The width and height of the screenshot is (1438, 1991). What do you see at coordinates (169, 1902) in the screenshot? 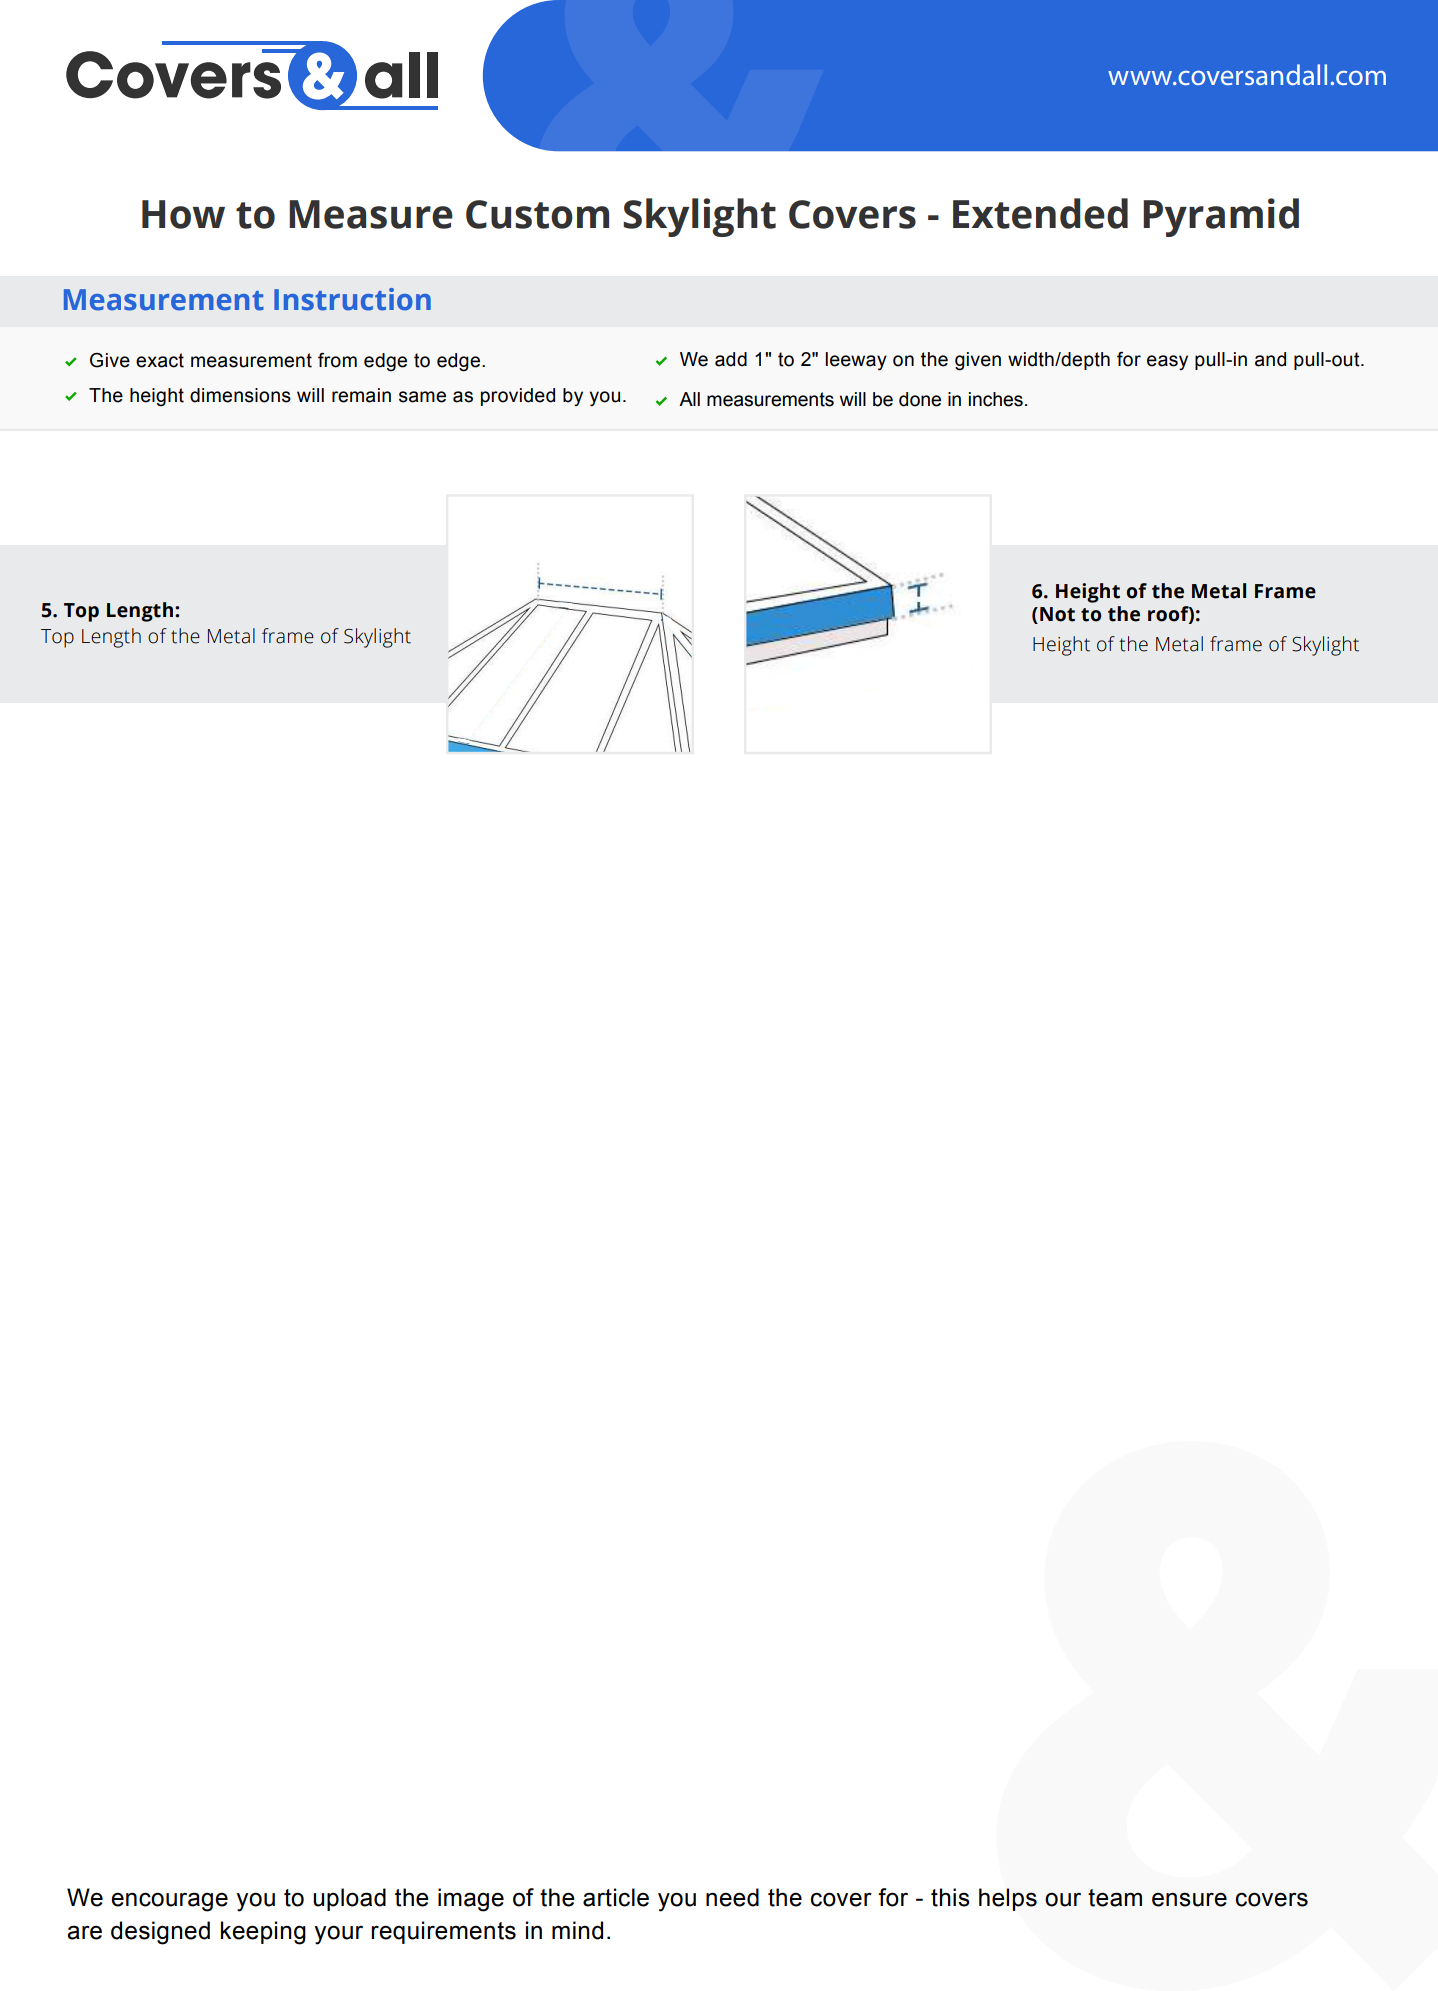
I see `encourage` at bounding box center [169, 1902].
